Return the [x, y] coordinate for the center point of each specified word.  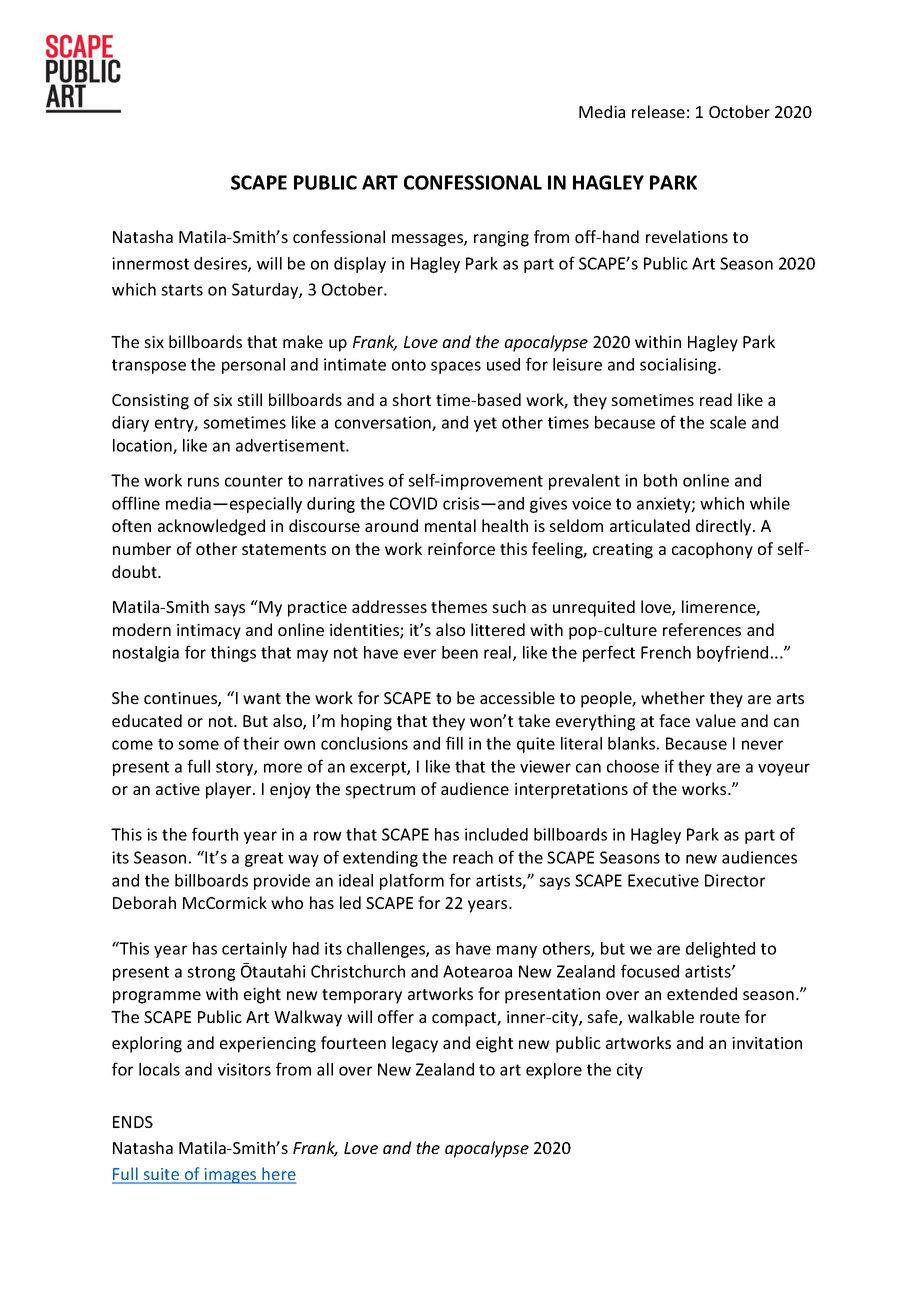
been [460, 652]
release [658, 111]
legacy [415, 1044]
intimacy [209, 632]
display [360, 265]
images [231, 1176]
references [702, 629]
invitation [767, 1043]
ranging [501, 239]
